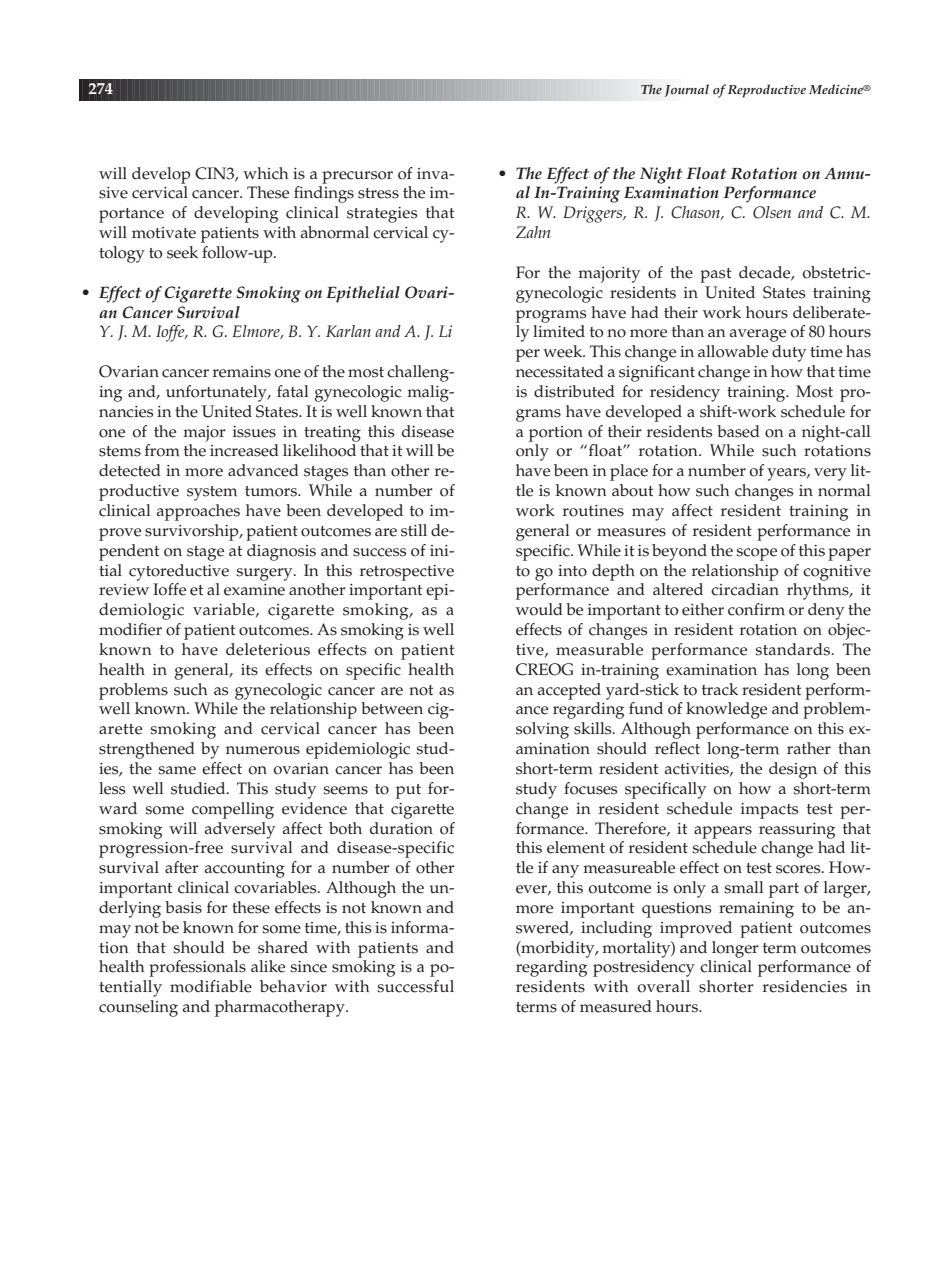 This page has height=1280, width=952. I want to click on residencies, so click(805, 986).
